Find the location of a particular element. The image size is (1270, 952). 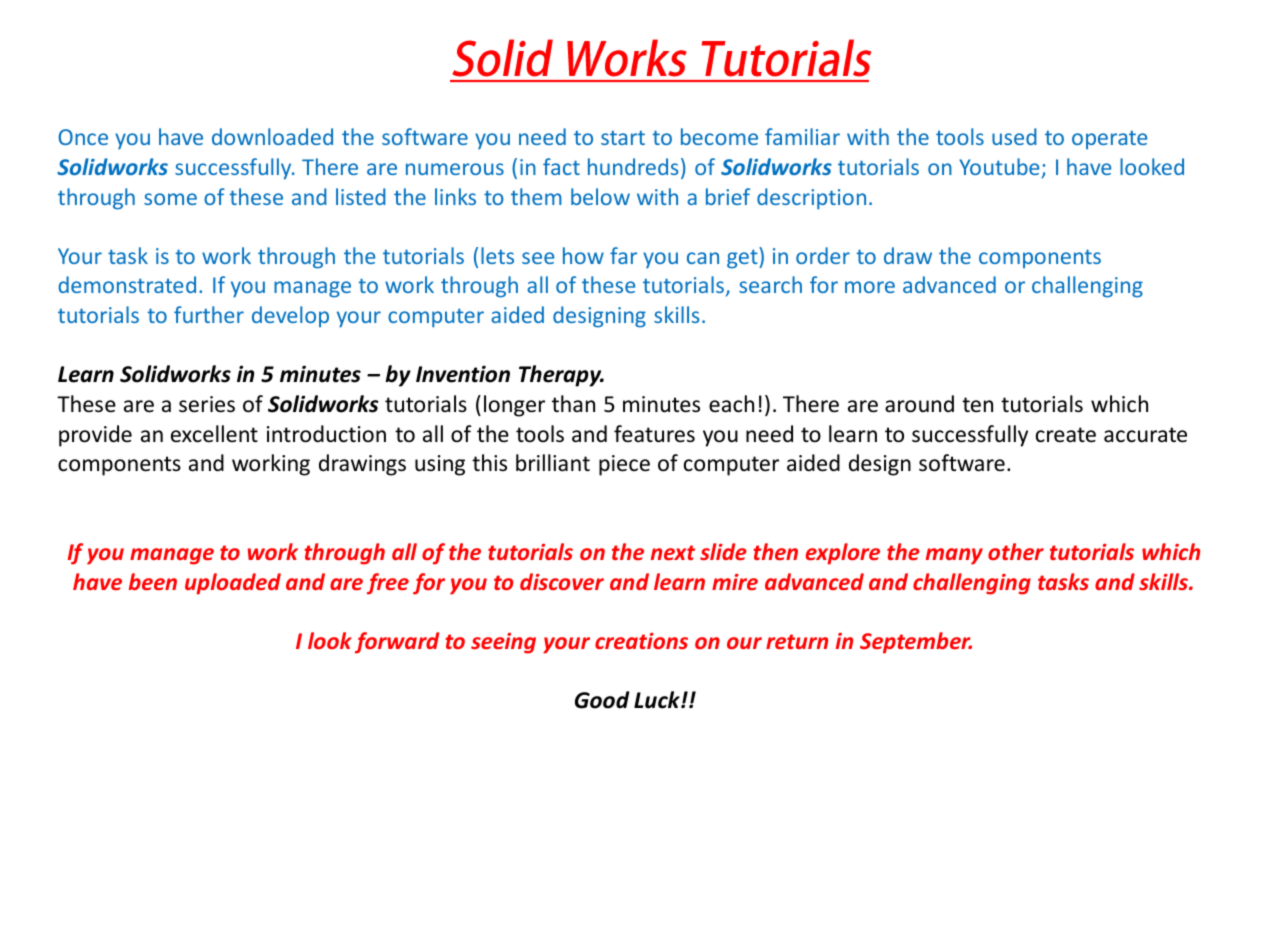

September is located at coordinates (916, 643).
